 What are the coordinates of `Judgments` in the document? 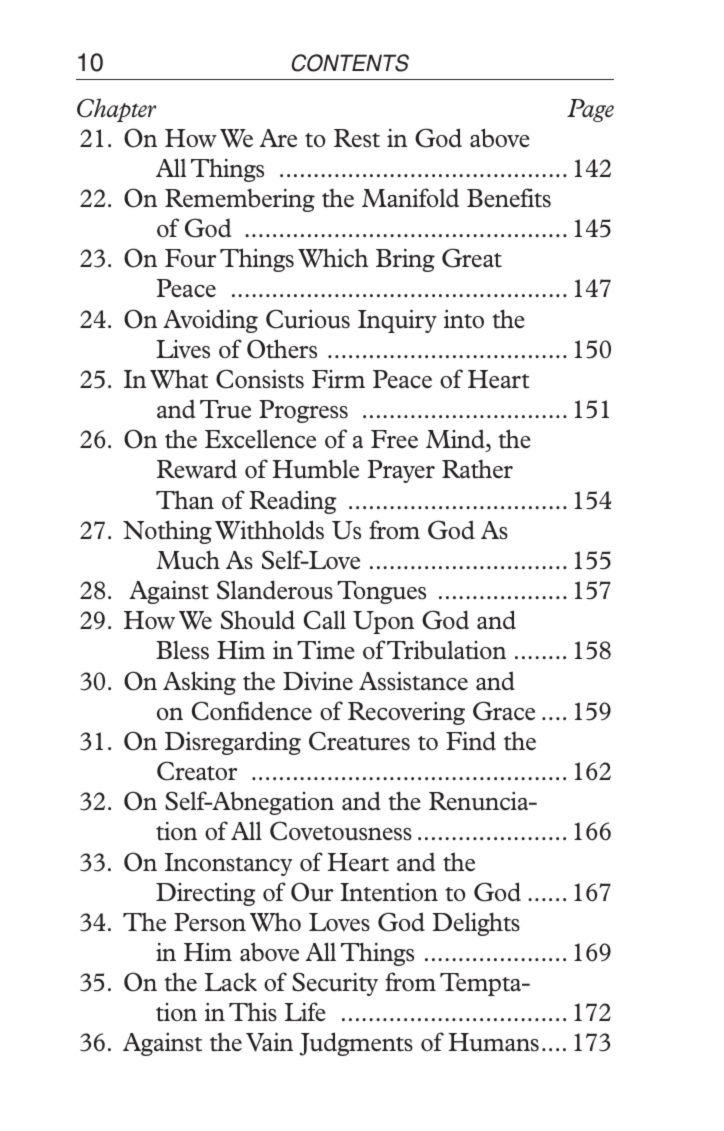 It's located at (356, 1044).
